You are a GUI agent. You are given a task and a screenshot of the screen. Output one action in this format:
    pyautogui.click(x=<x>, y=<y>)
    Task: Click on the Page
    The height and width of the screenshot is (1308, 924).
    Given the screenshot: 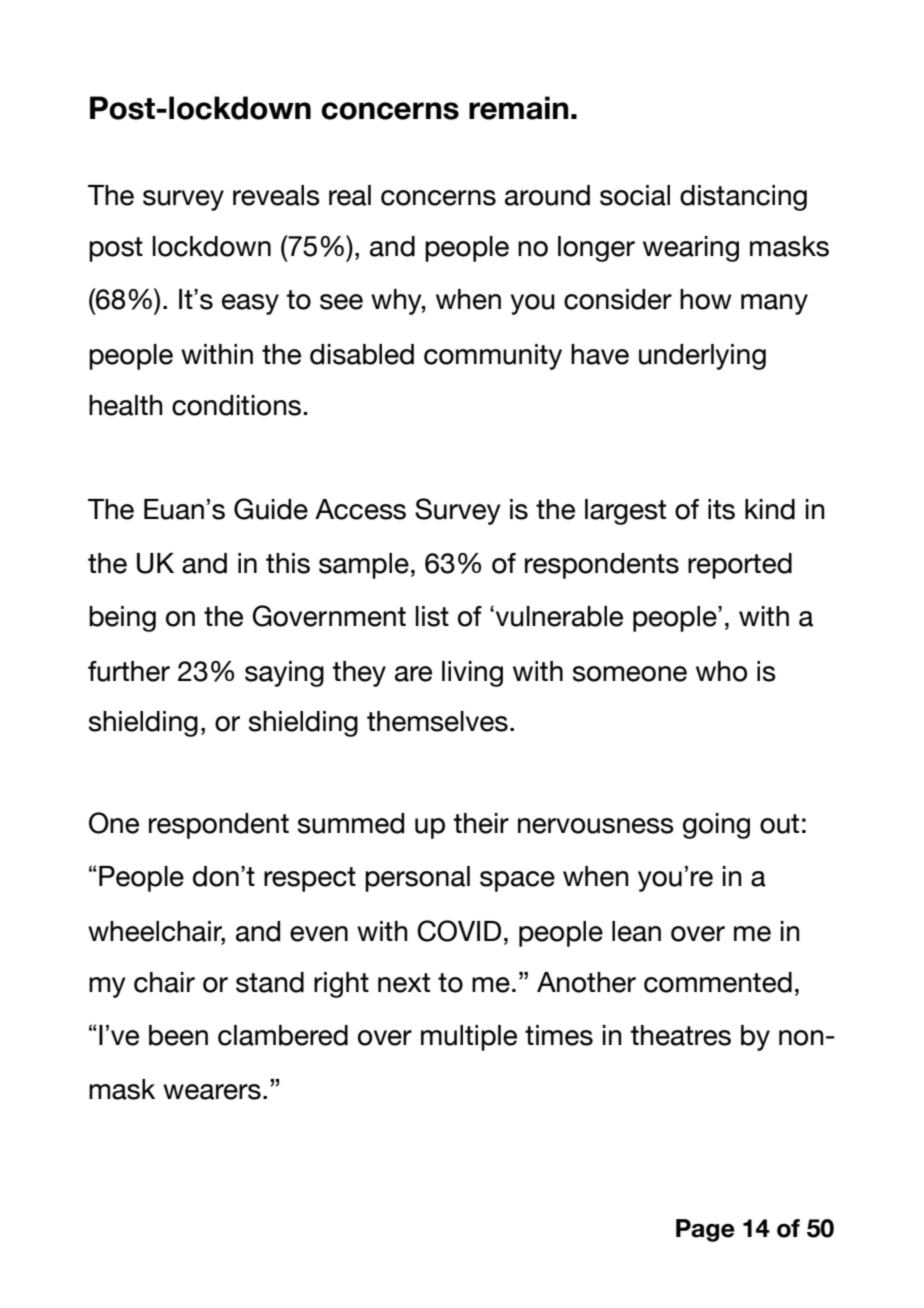 What is the action you would take?
    pyautogui.click(x=705, y=1230)
